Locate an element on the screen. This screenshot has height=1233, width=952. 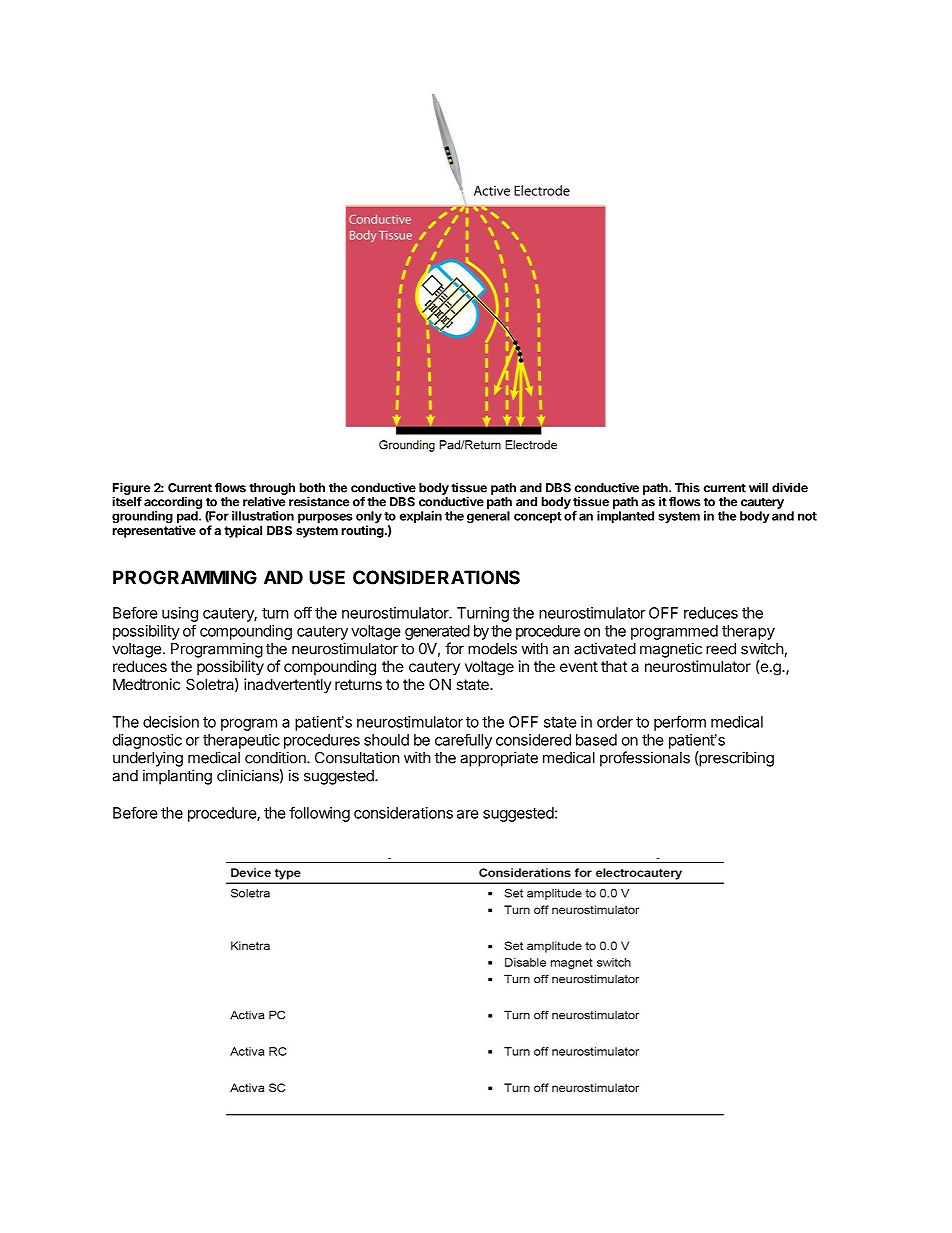
implanting is located at coordinates (177, 777).
